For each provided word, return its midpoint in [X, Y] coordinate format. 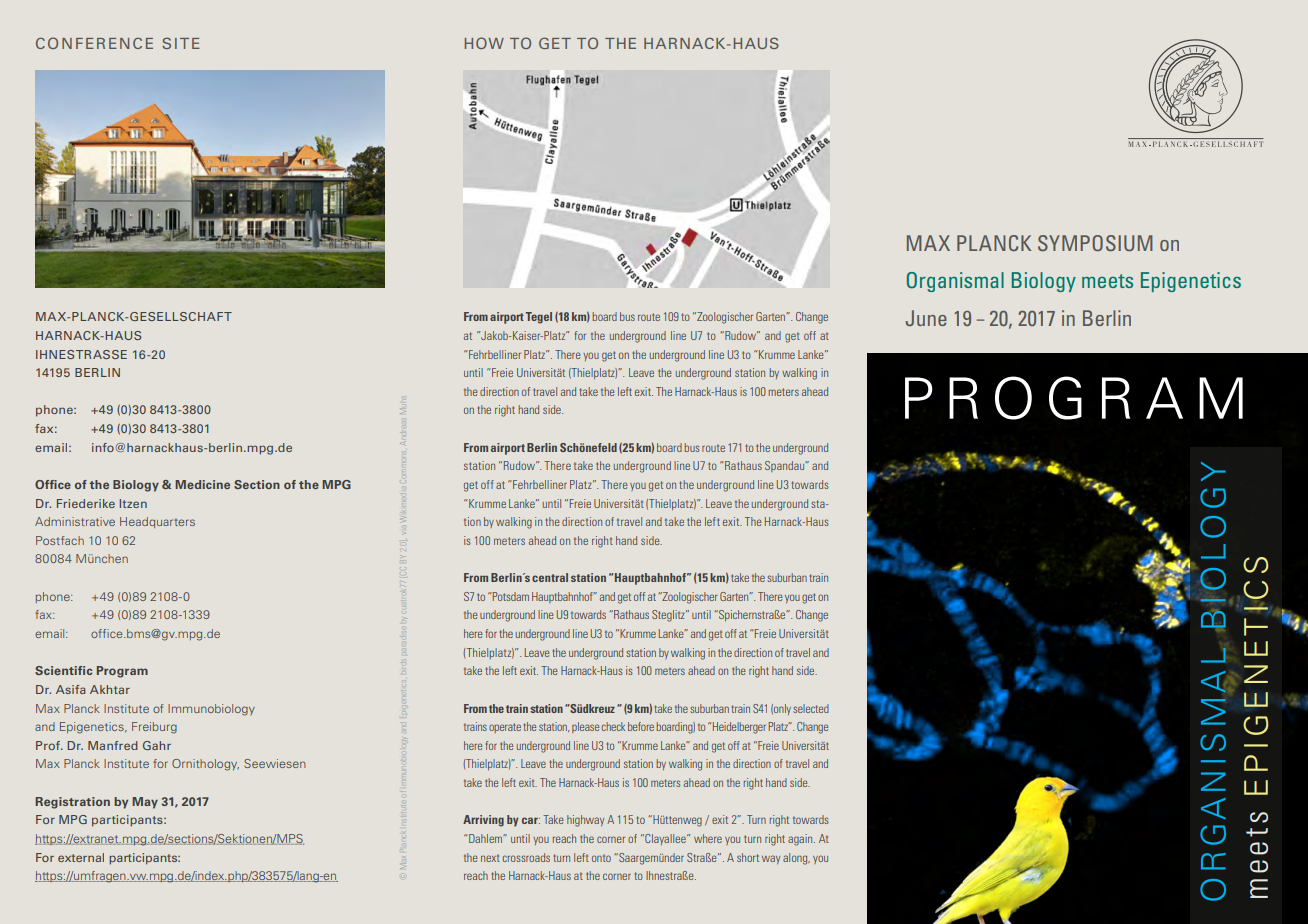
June [926, 318]
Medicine [202, 484]
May [145, 803]
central [550, 577]
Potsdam [510, 596]
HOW [484, 43]
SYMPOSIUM [1095, 243]
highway [585, 821]
